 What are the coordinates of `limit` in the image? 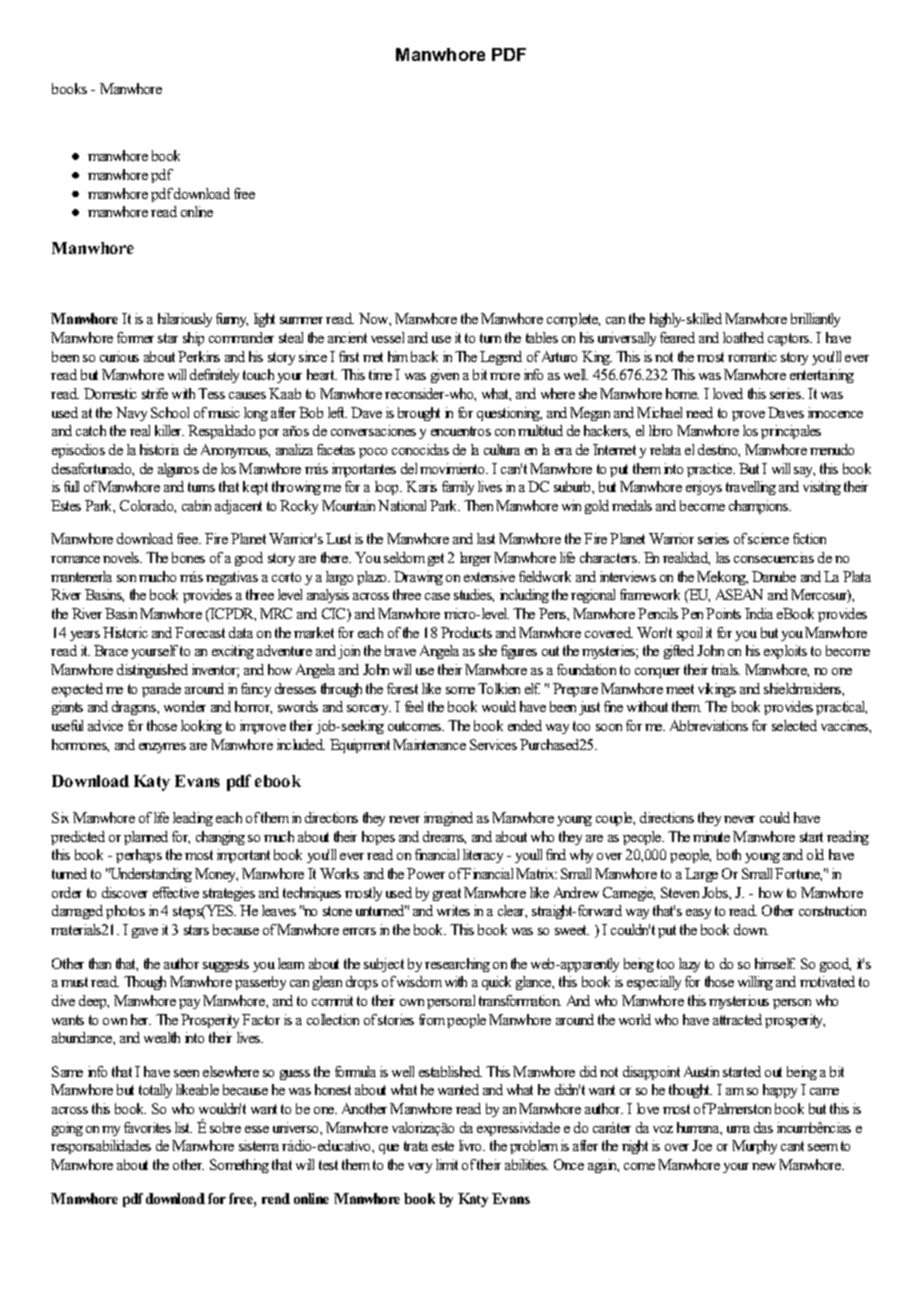 It's located at (447, 1164).
